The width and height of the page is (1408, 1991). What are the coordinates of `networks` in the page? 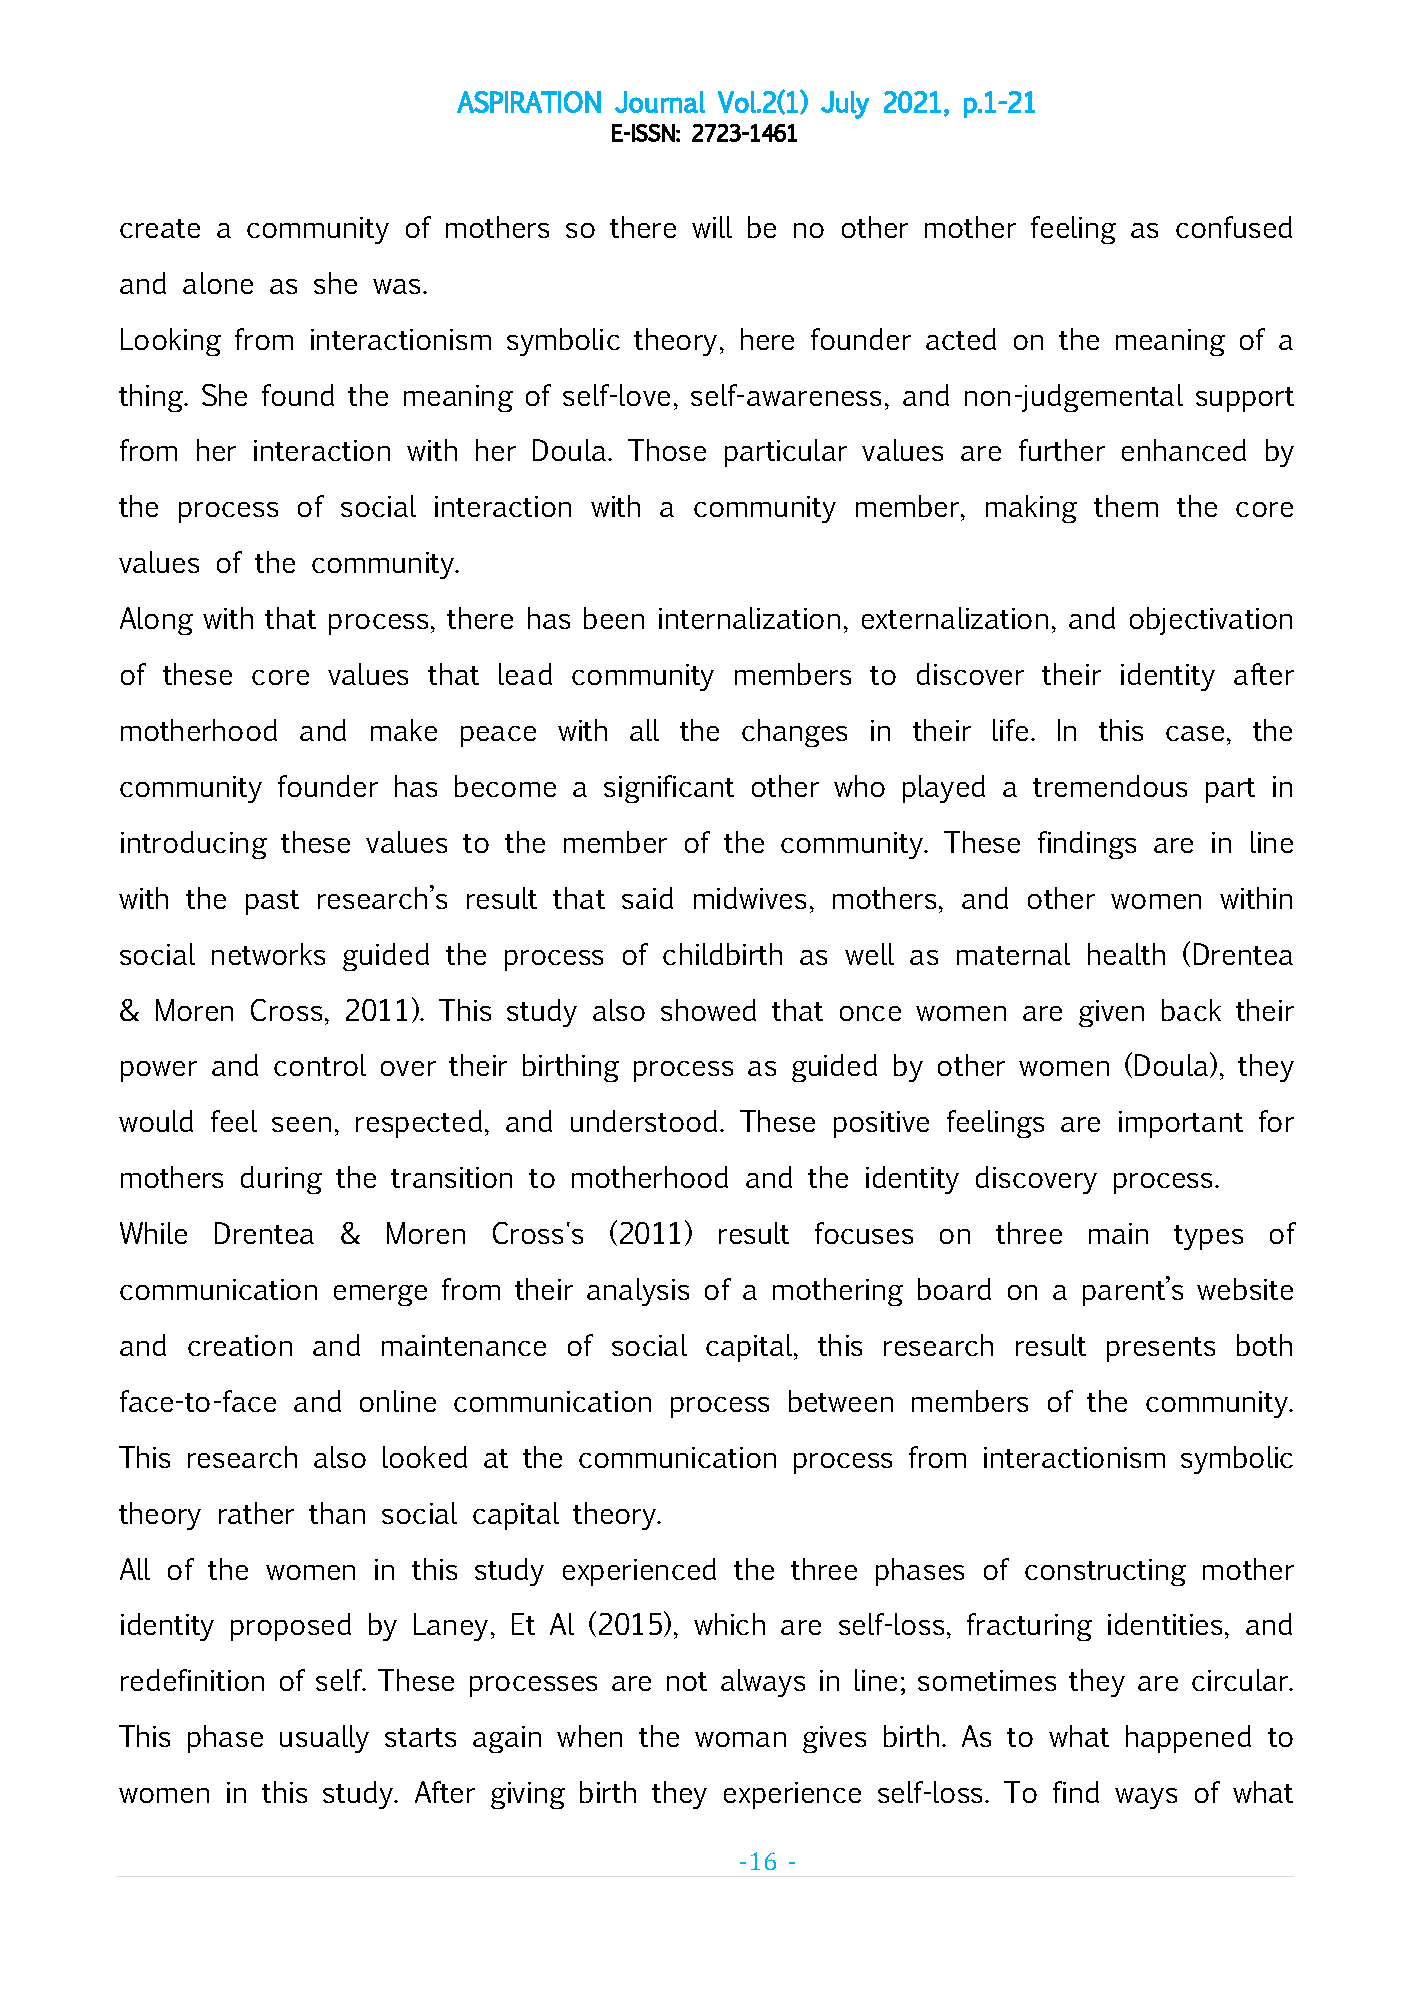 It's located at (268, 954).
